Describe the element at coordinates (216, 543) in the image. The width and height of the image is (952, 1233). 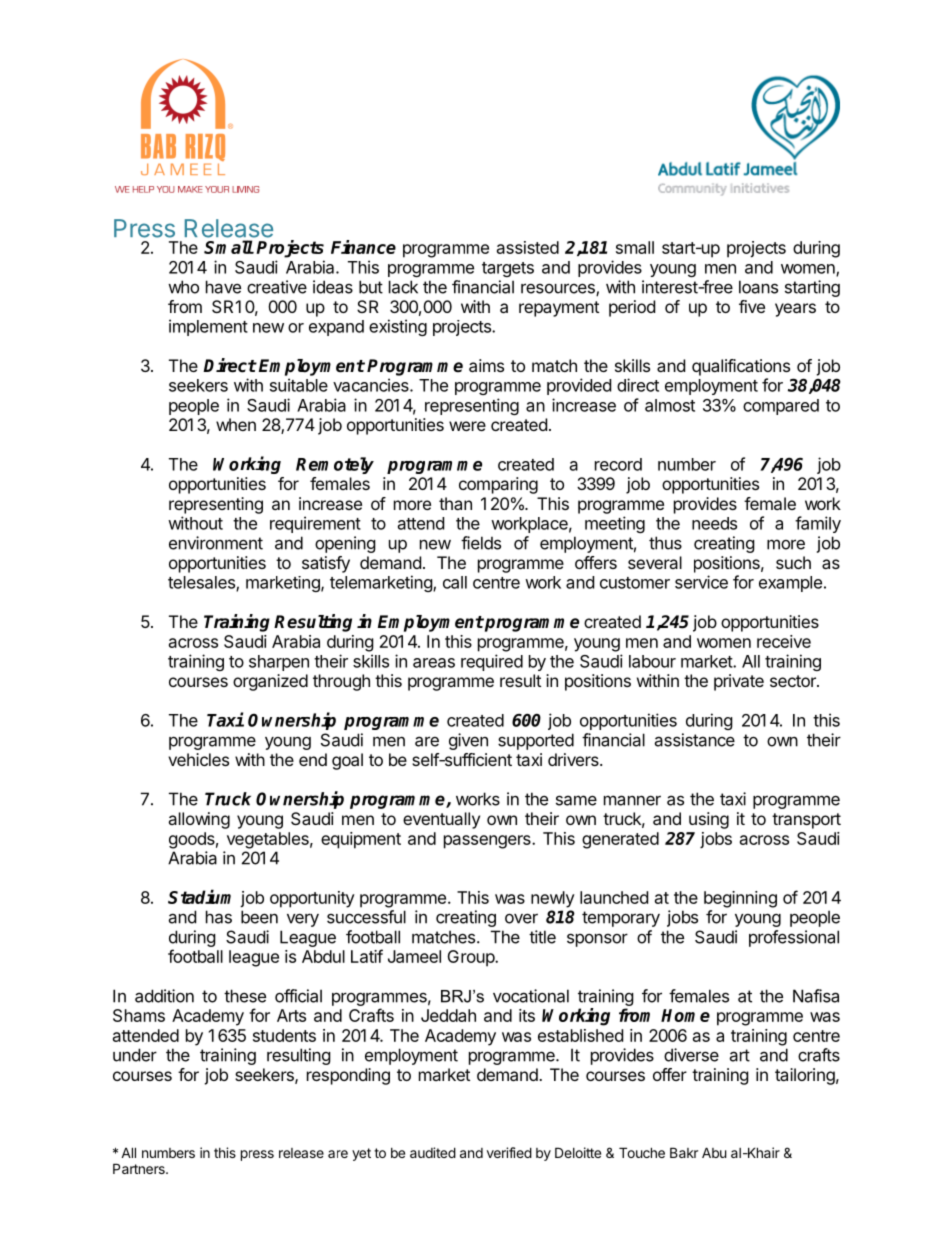
I see `environment` at that location.
